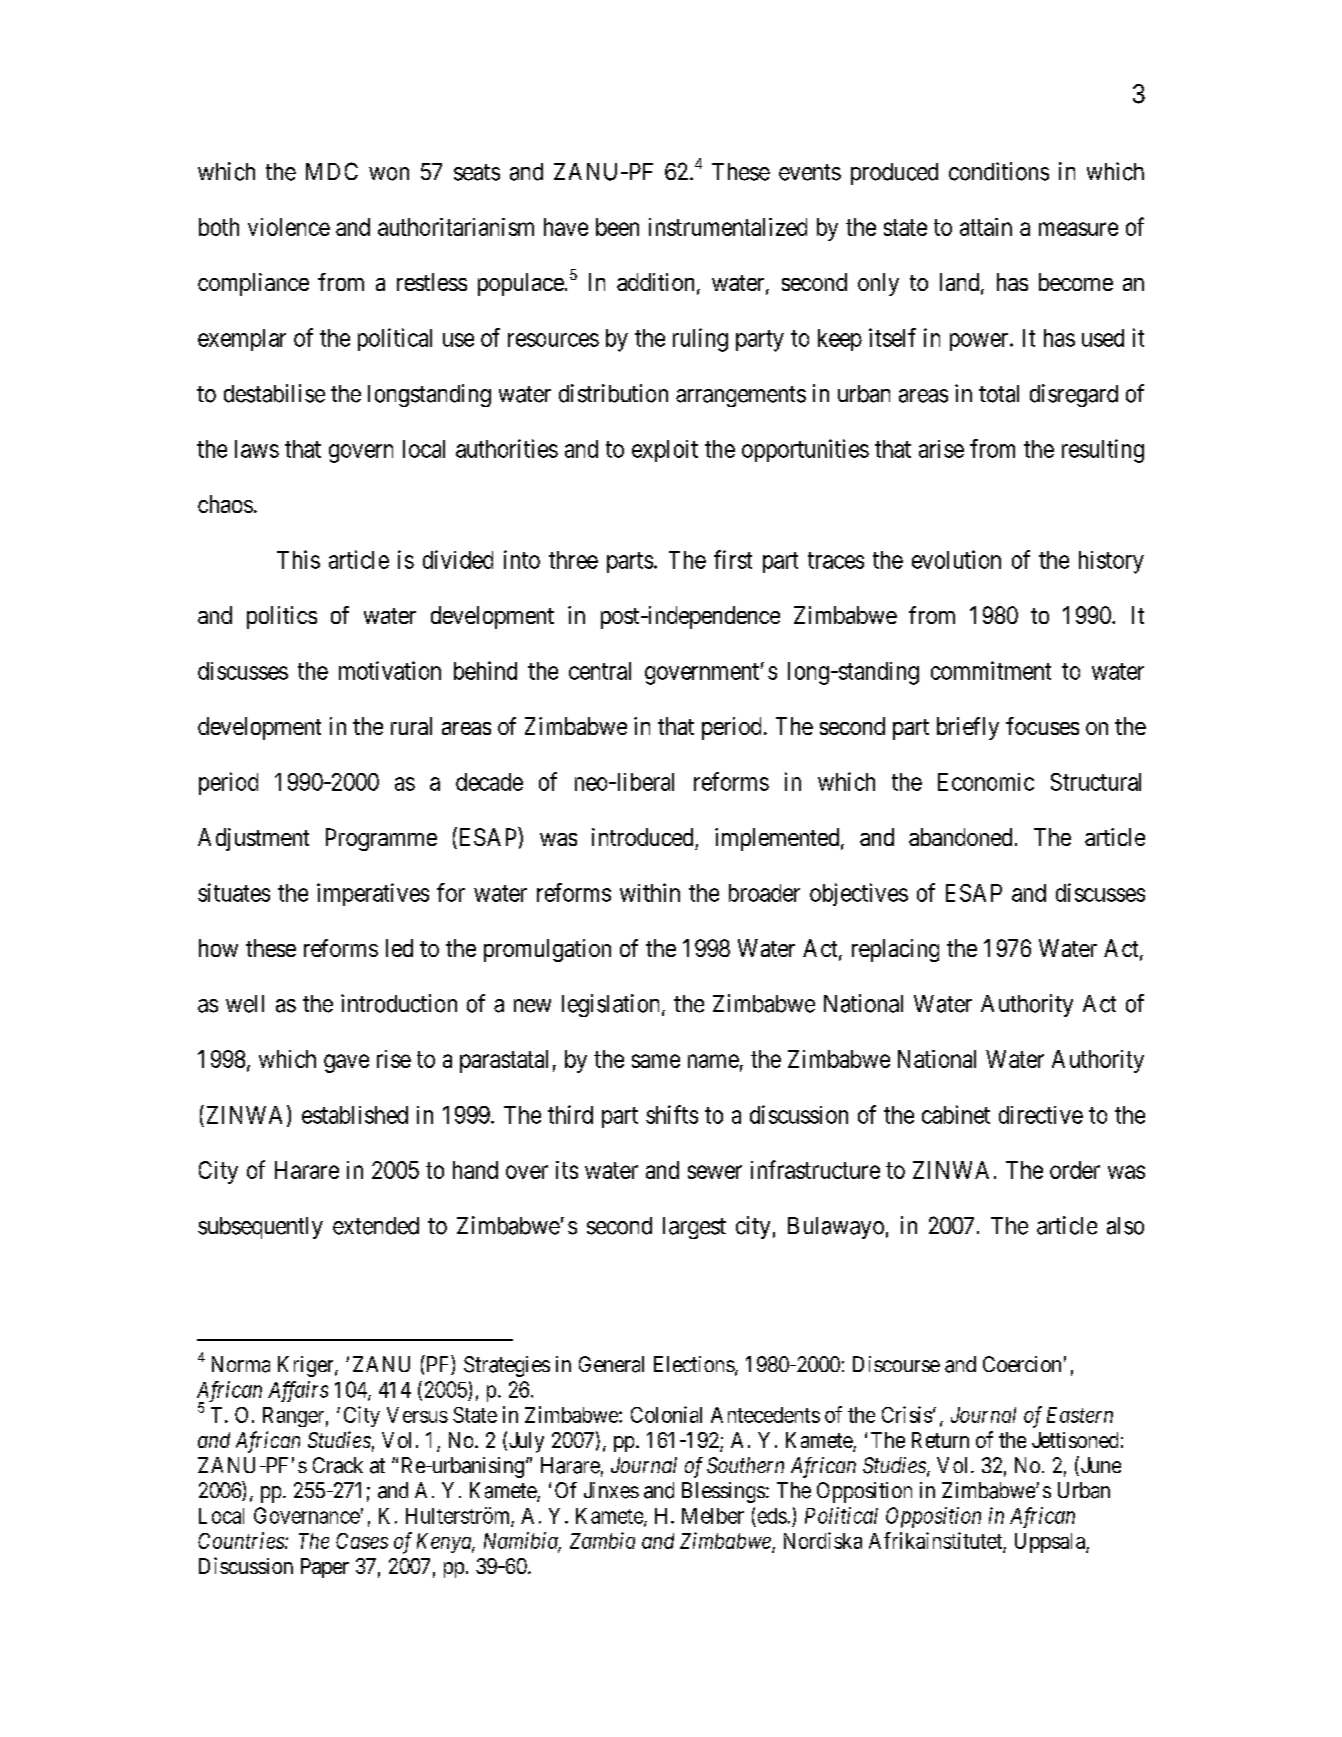 The width and height of the document is (1342, 1737). What do you see at coordinates (362, 1541) in the document?
I see `Cases` at bounding box center [362, 1541].
